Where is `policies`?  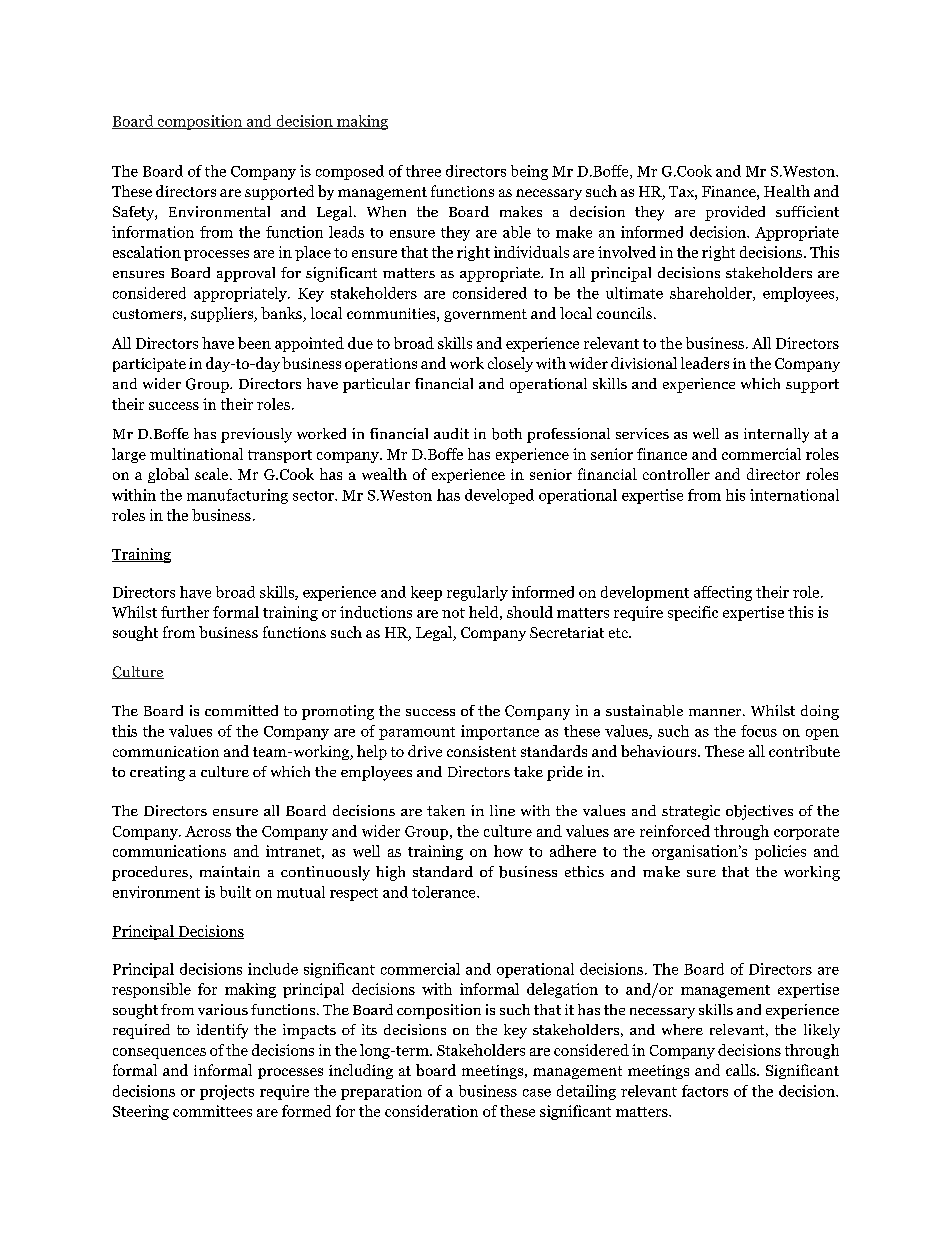
policies is located at coordinates (780, 852).
